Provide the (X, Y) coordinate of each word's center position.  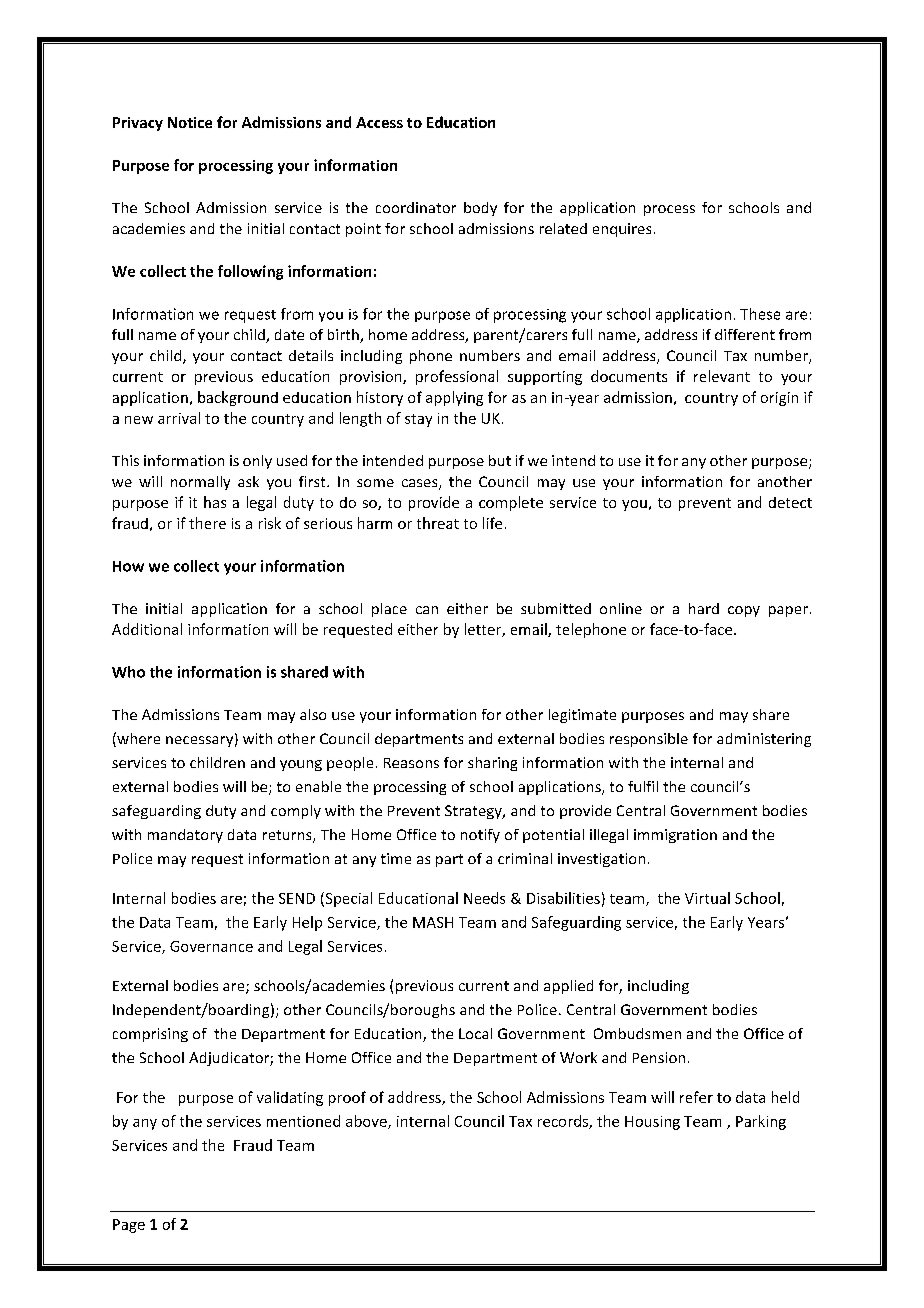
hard (704, 608)
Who (128, 672)
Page (129, 1226)
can (427, 610)
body (480, 209)
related (563, 228)
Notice (190, 122)
